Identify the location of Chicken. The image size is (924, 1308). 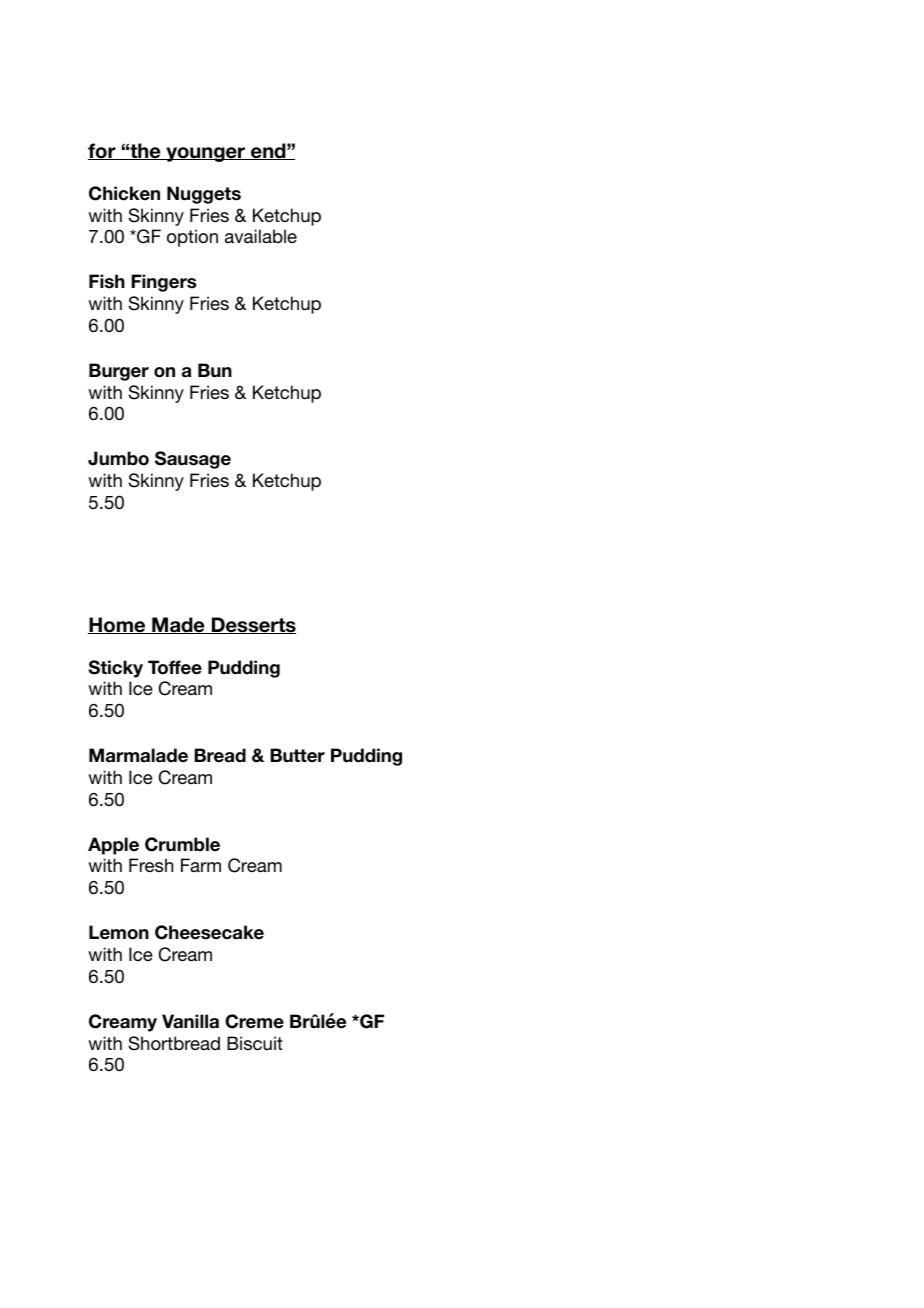
(124, 193).
